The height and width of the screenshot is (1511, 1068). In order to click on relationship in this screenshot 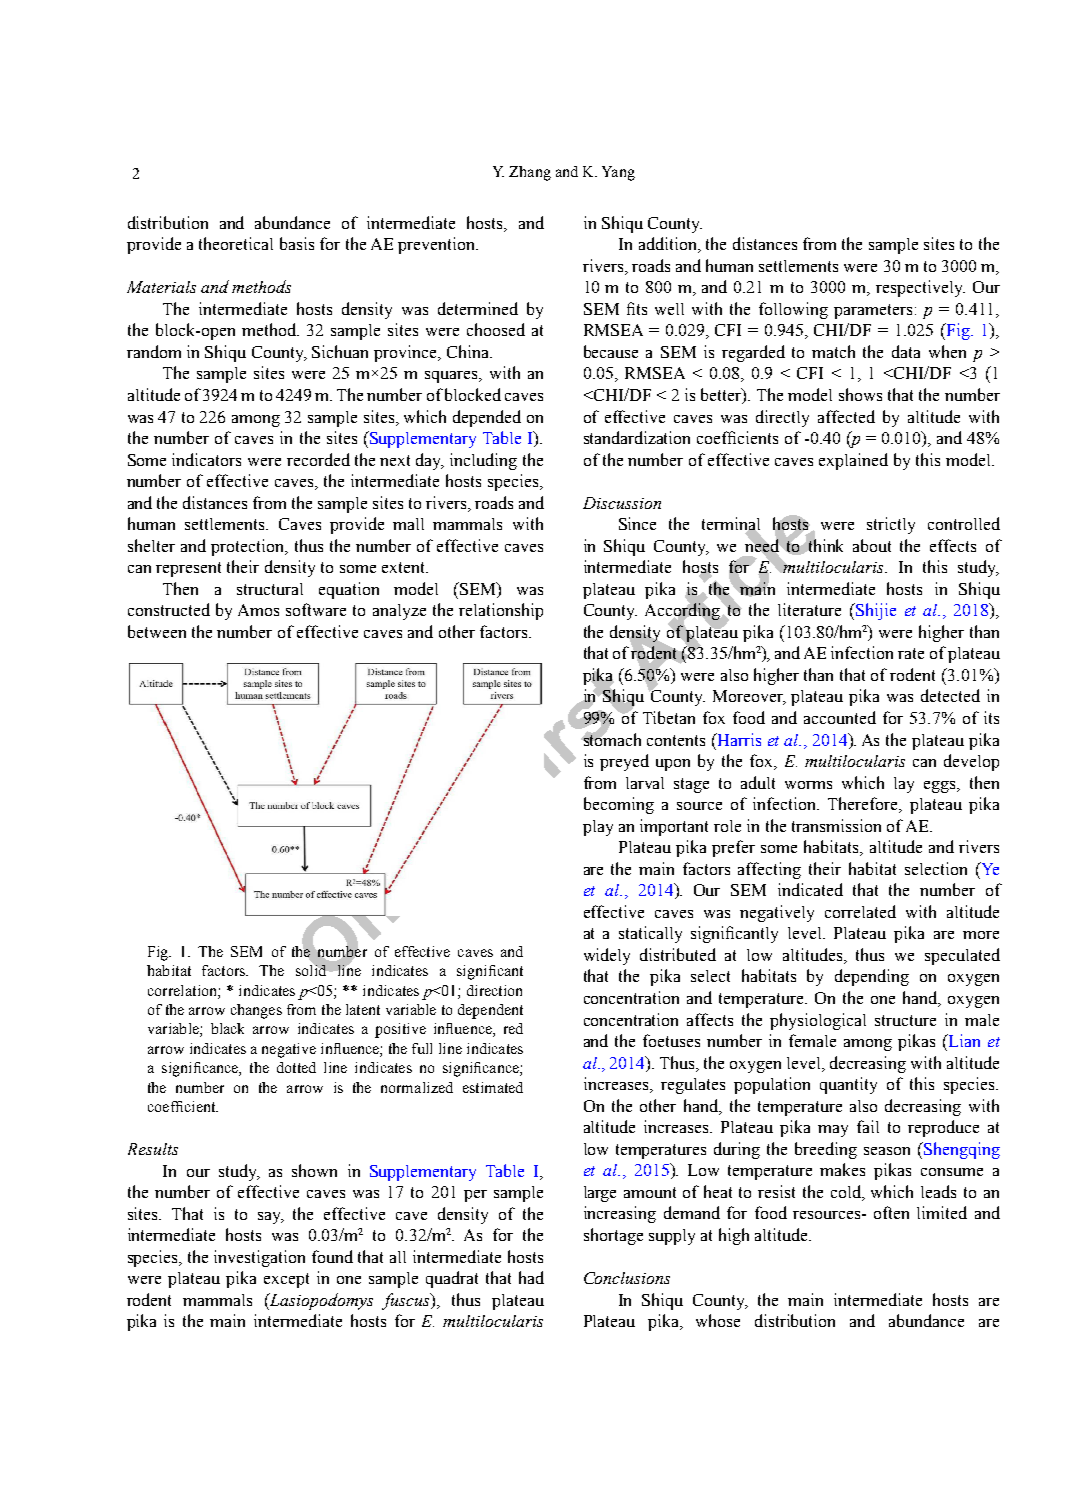, I will do `click(501, 611)`.
